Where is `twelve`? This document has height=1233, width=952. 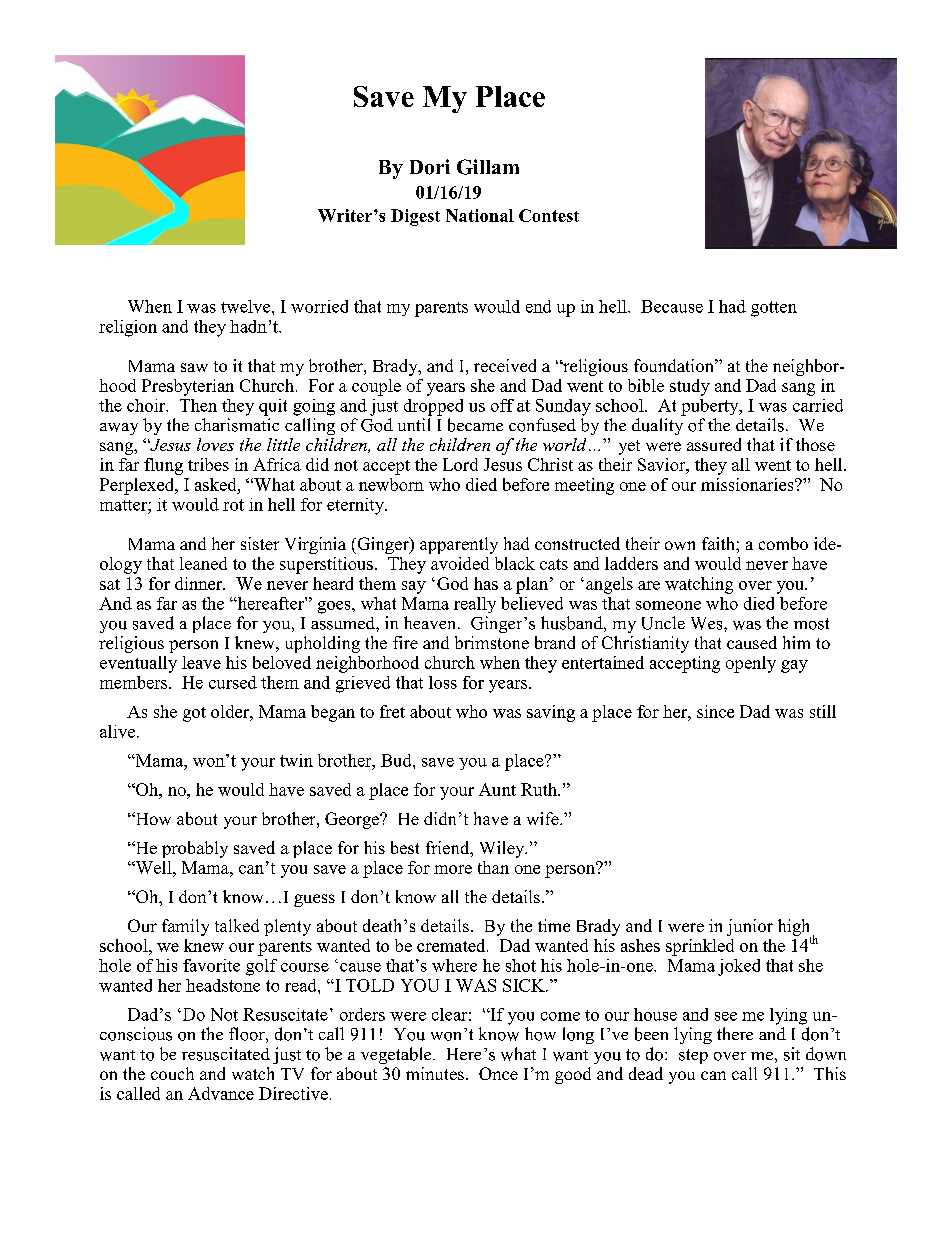
twelve is located at coordinates (247, 306).
